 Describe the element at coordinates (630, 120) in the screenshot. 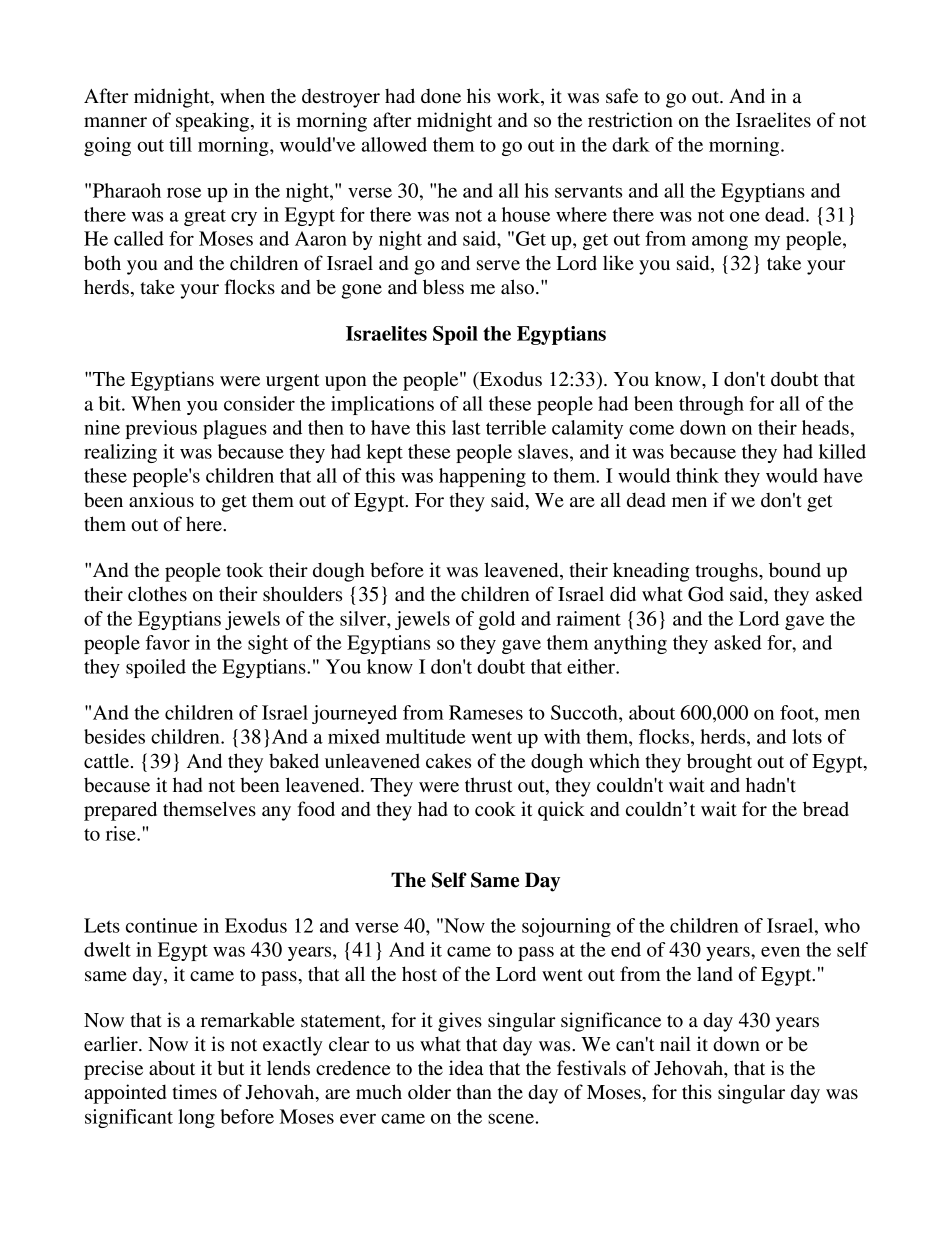

I see `restriction` at that location.
